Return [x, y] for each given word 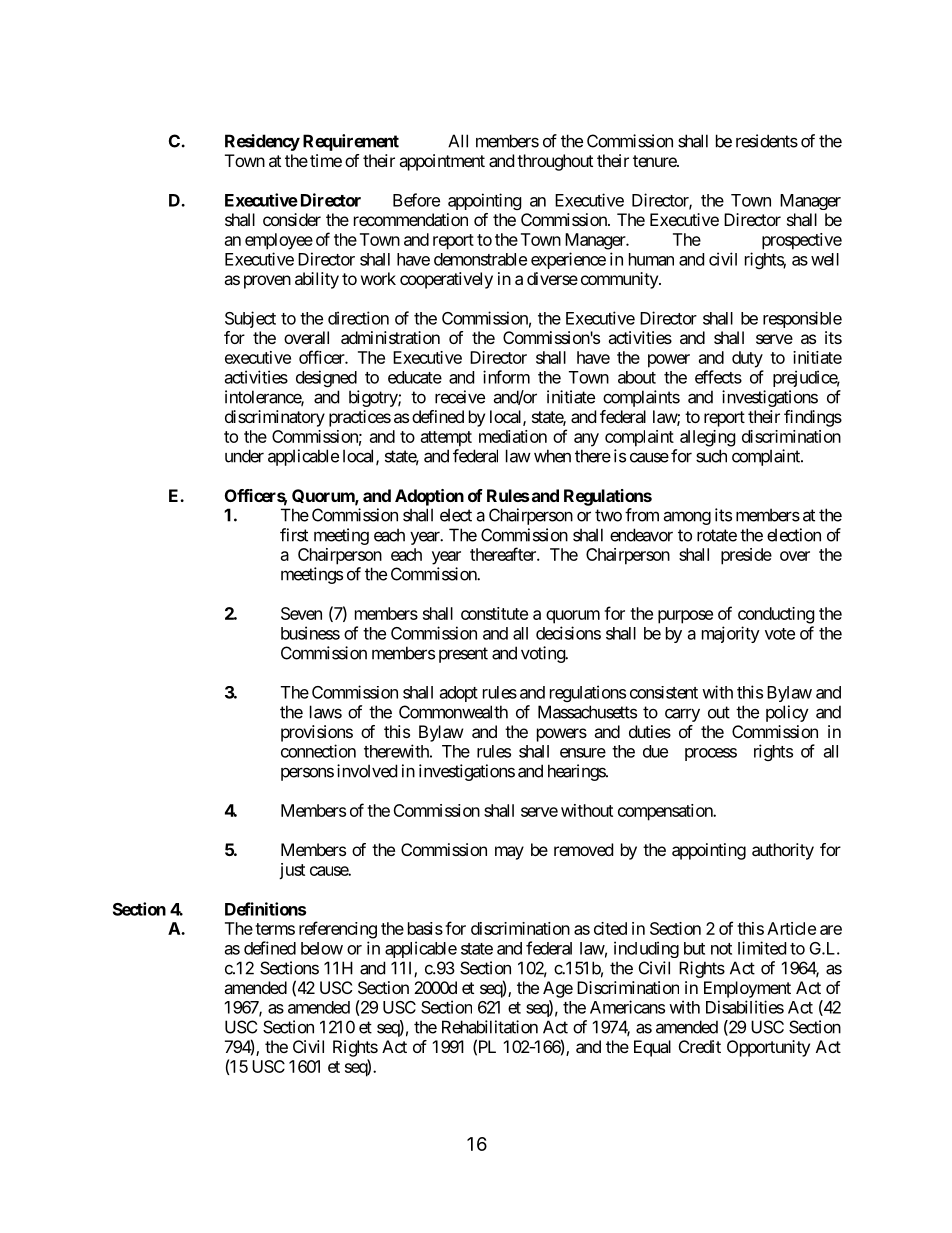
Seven [301, 613]
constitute [494, 613]
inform [506, 377]
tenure [655, 161]
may [509, 853]
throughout [555, 162]
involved [367, 771]
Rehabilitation [490, 1027]
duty [747, 359]
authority [783, 851]
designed [326, 378]
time [326, 160]
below [322, 948]
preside [746, 556]
